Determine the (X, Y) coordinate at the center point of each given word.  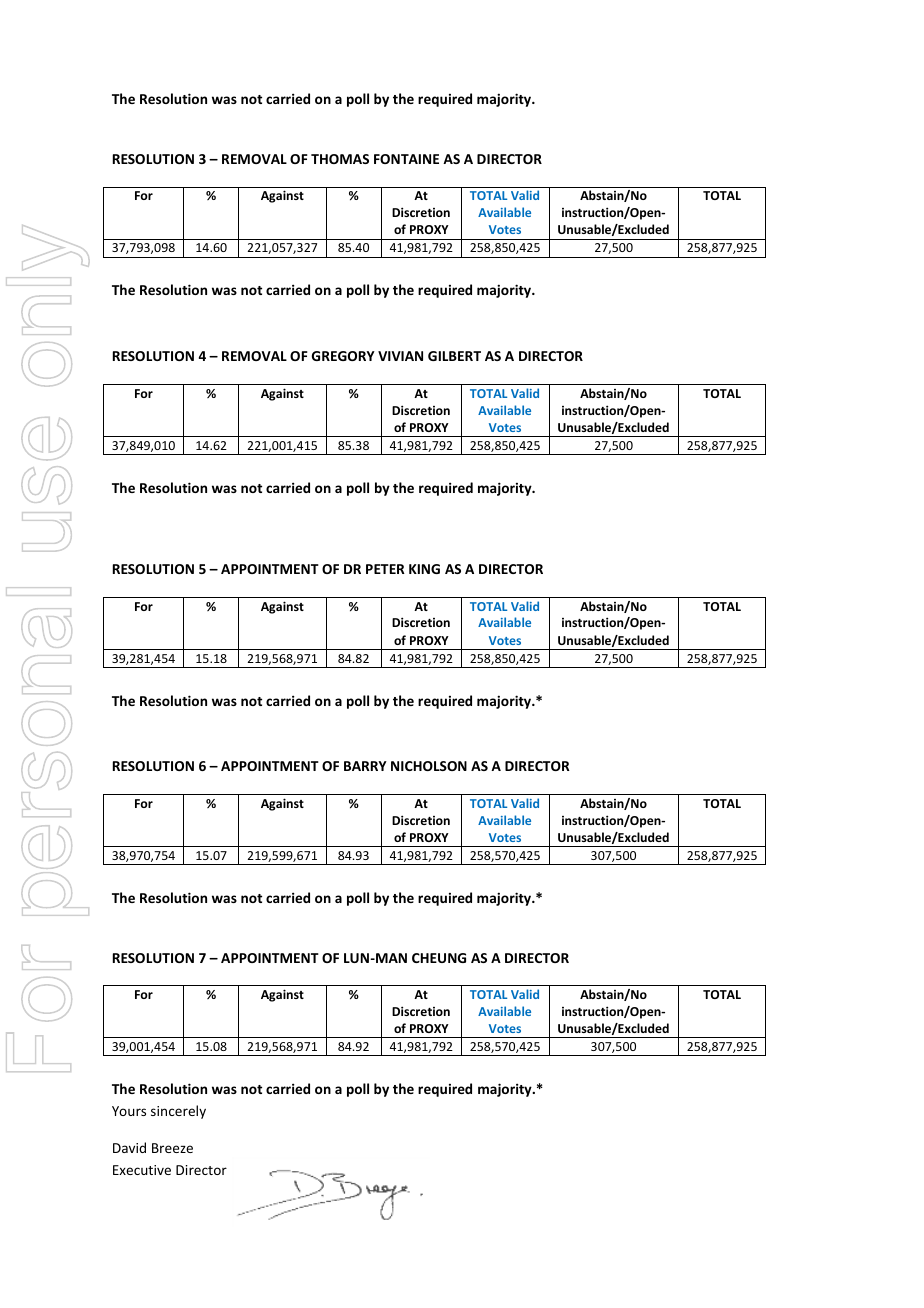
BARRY (365, 766)
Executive (142, 1170)
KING (424, 569)
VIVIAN (400, 356)
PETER (385, 569)
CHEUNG (439, 958)
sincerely (178, 1112)
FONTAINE (406, 159)
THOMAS (340, 159)
